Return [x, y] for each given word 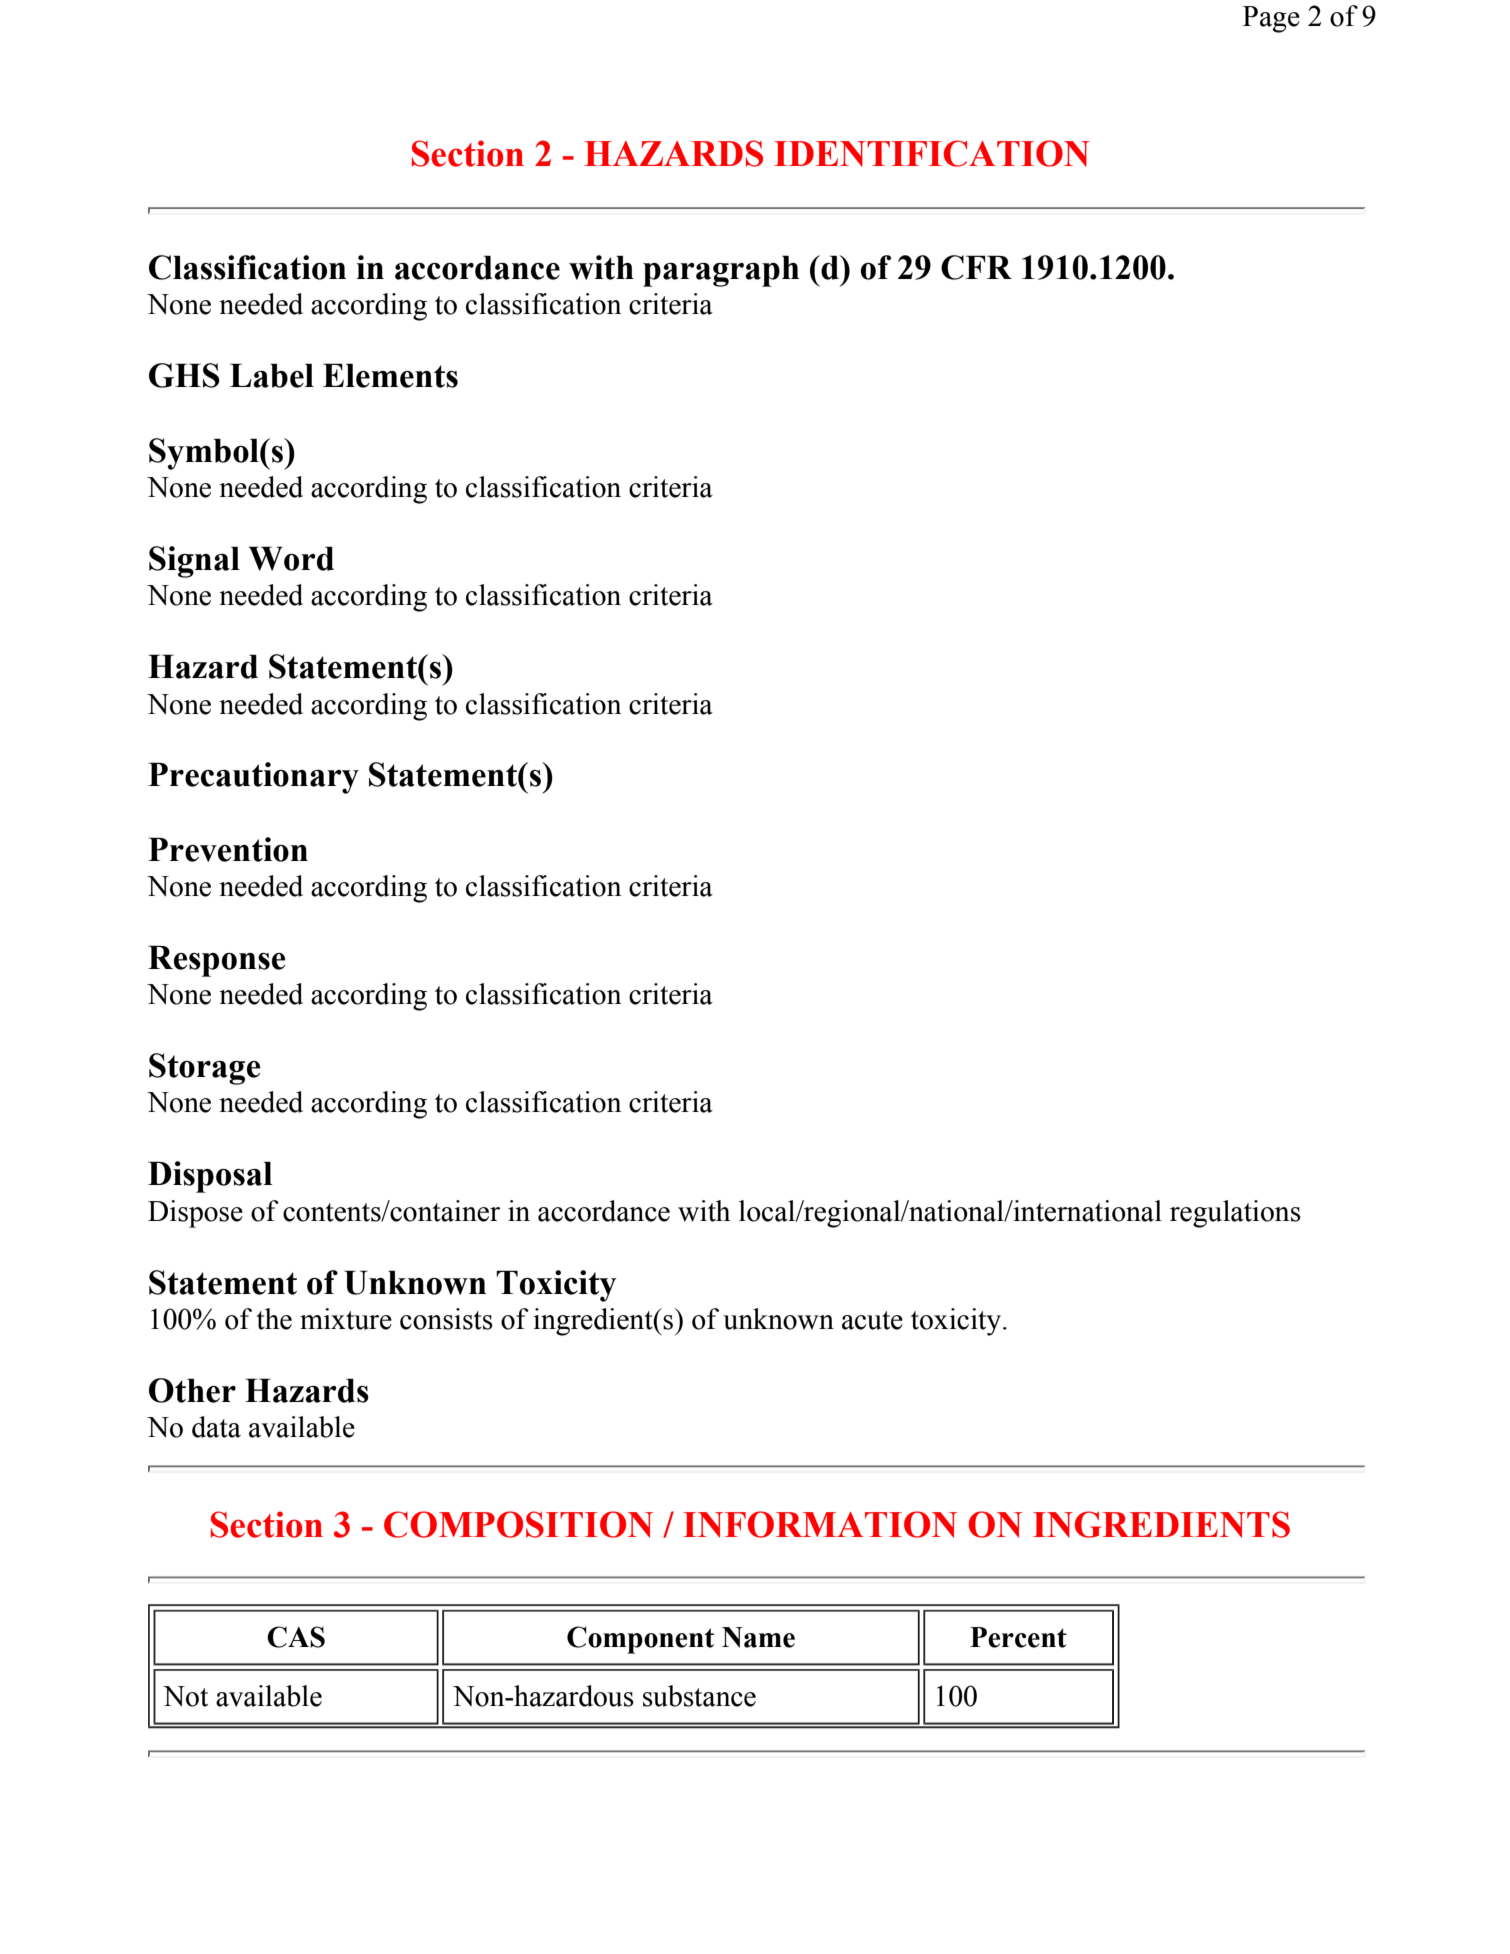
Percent [1018, 1637]
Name [758, 1637]
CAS [296, 1637]
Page [1271, 19]
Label [272, 375]
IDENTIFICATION [932, 153]
